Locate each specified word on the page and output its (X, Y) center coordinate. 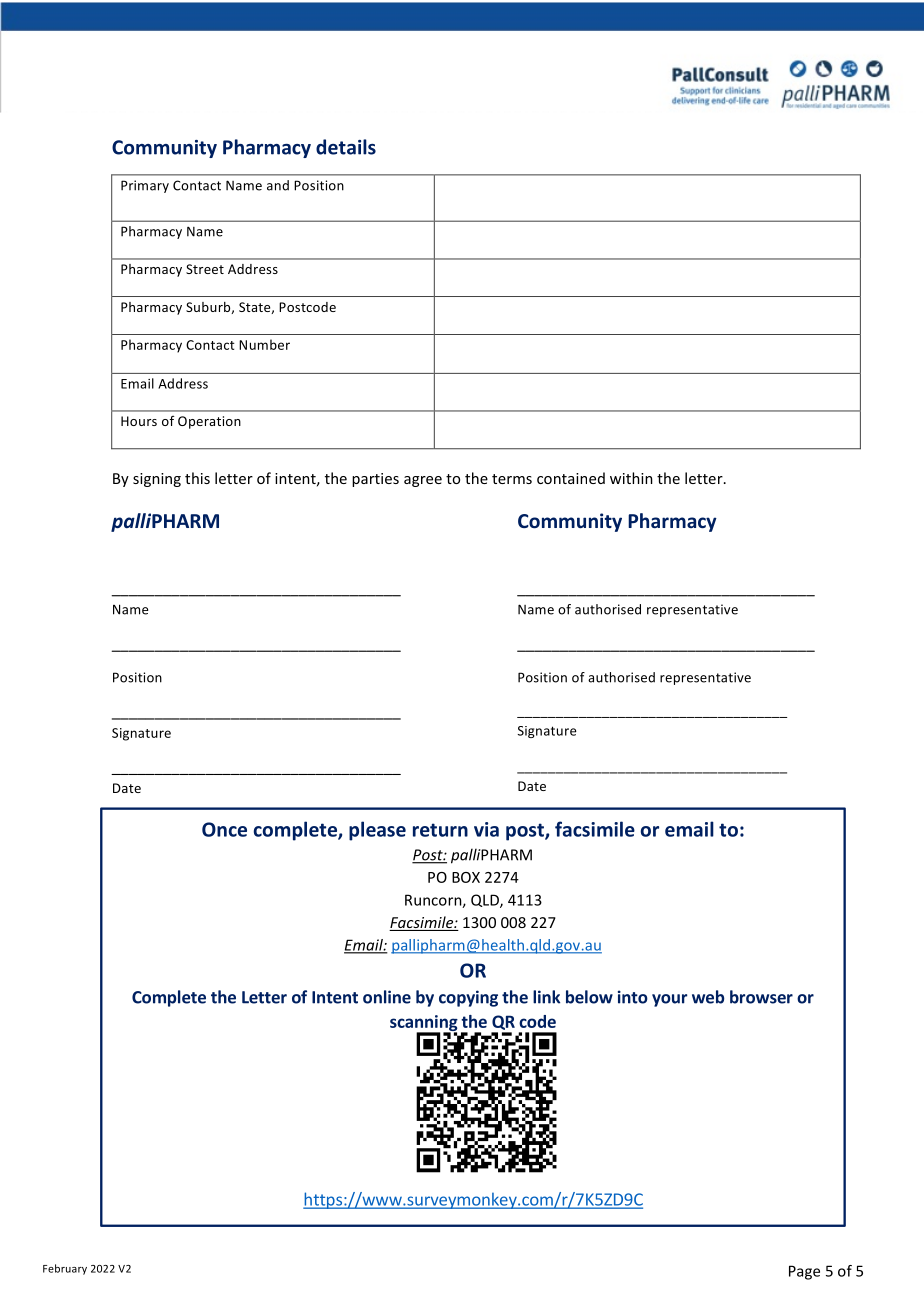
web (708, 997)
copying (468, 998)
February (65, 1269)
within (631, 478)
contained (571, 478)
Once (224, 829)
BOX (466, 877)
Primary (145, 186)
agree (423, 481)
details (346, 147)
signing (157, 480)
